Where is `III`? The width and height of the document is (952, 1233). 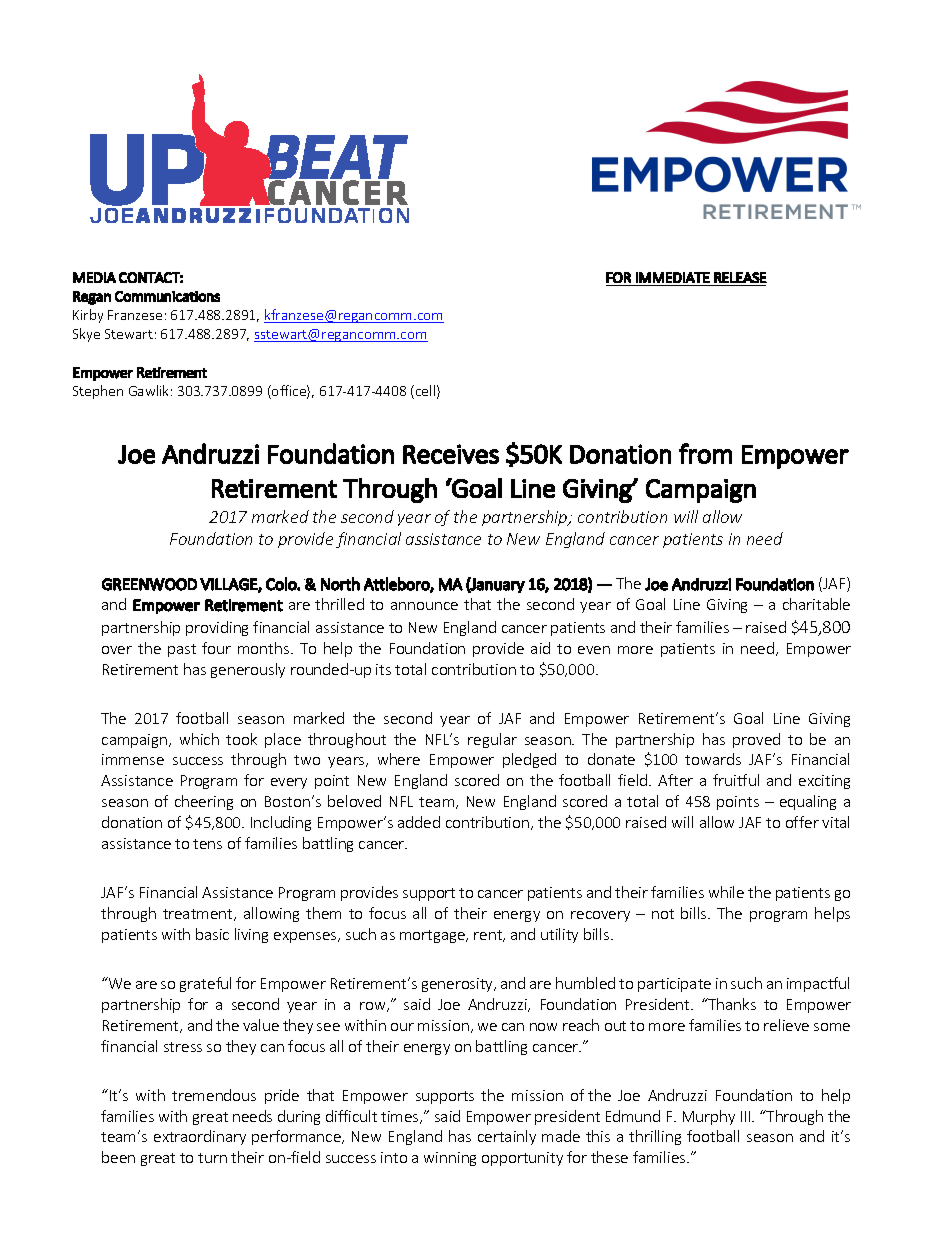 III is located at coordinates (747, 1116).
